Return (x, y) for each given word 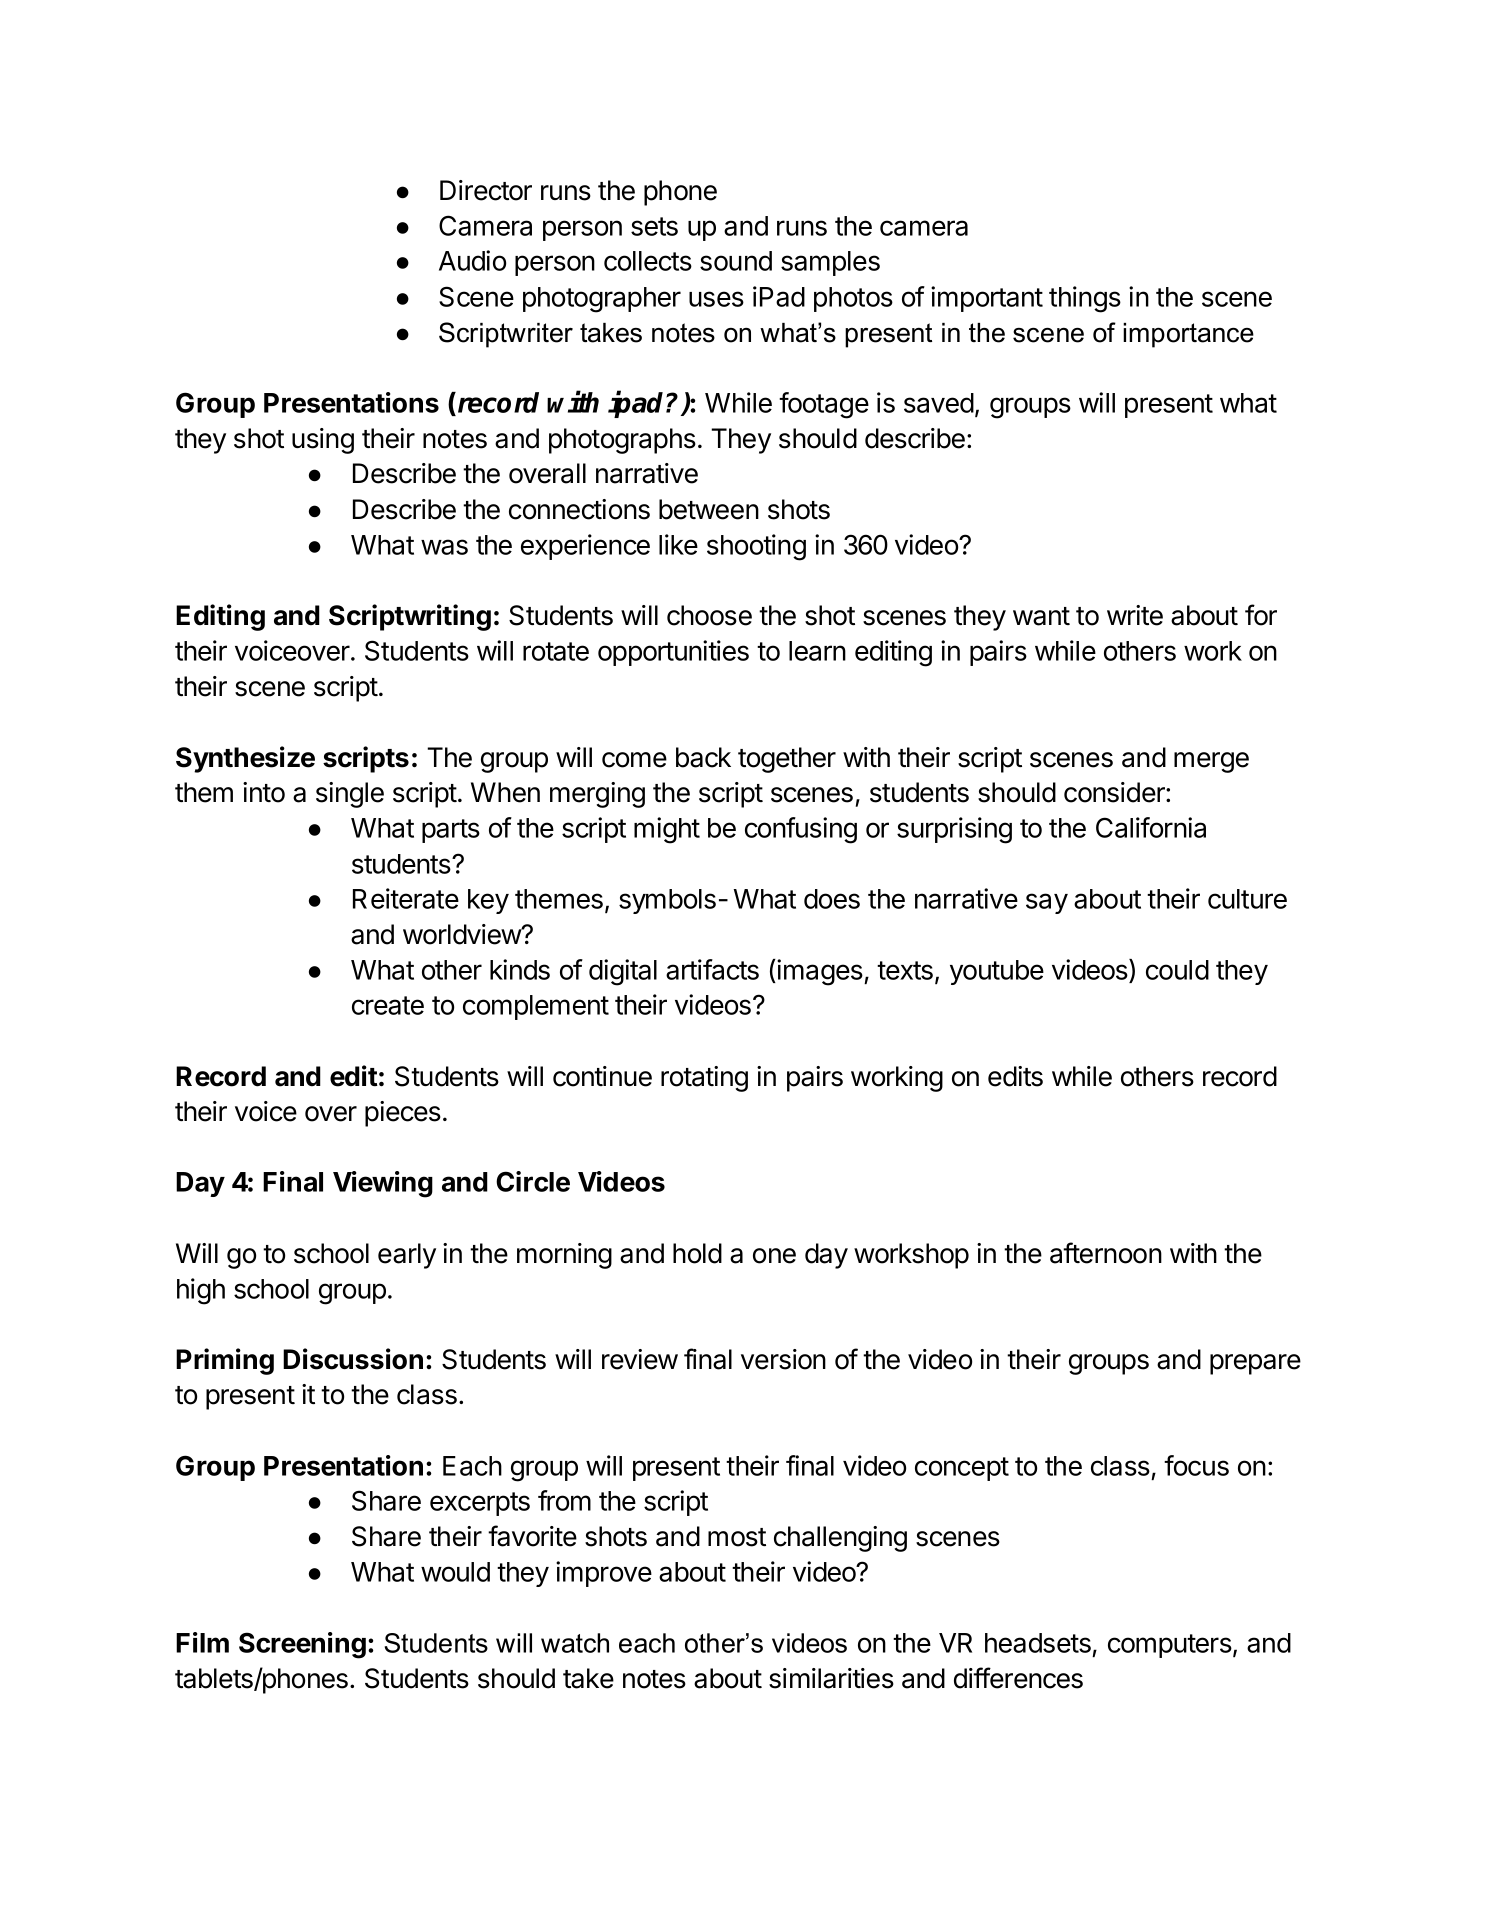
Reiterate (406, 898)
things (1085, 299)
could (1177, 970)
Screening (302, 1645)
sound (736, 261)
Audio (472, 260)
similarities (831, 1678)
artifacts (712, 969)
